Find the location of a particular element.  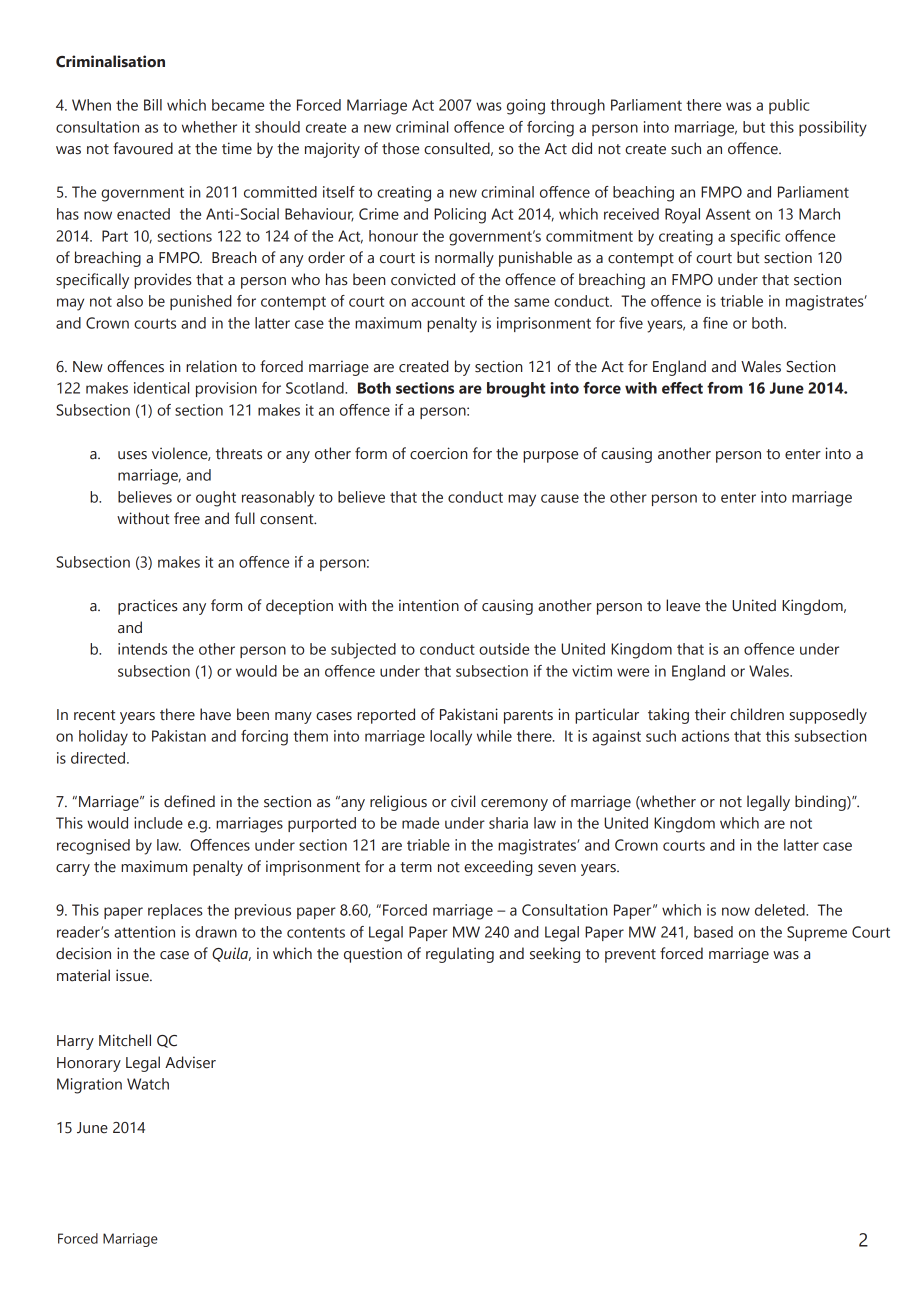

locally is located at coordinates (451, 738).
